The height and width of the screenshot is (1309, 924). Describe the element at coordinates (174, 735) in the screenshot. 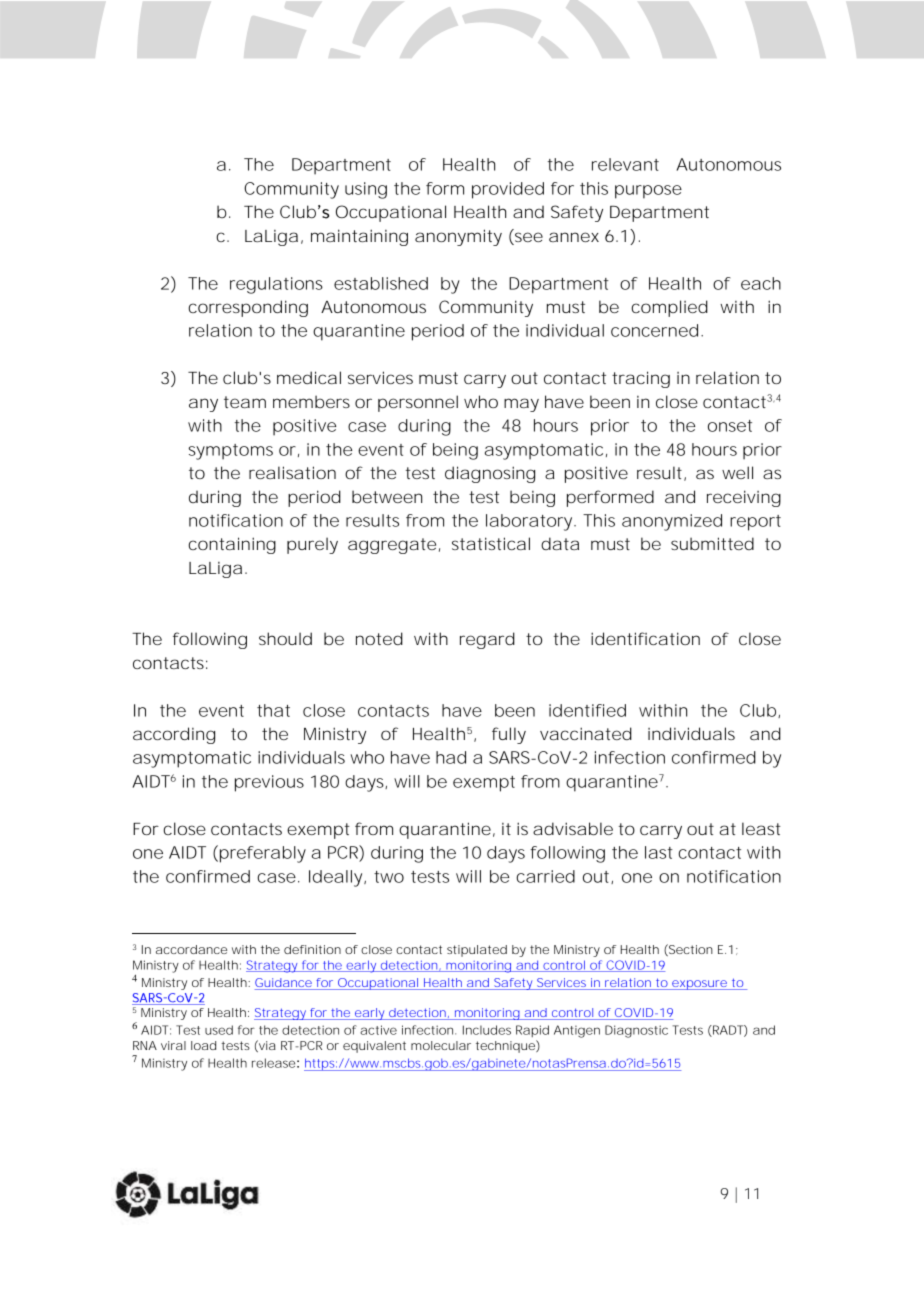

I see `according` at that location.
